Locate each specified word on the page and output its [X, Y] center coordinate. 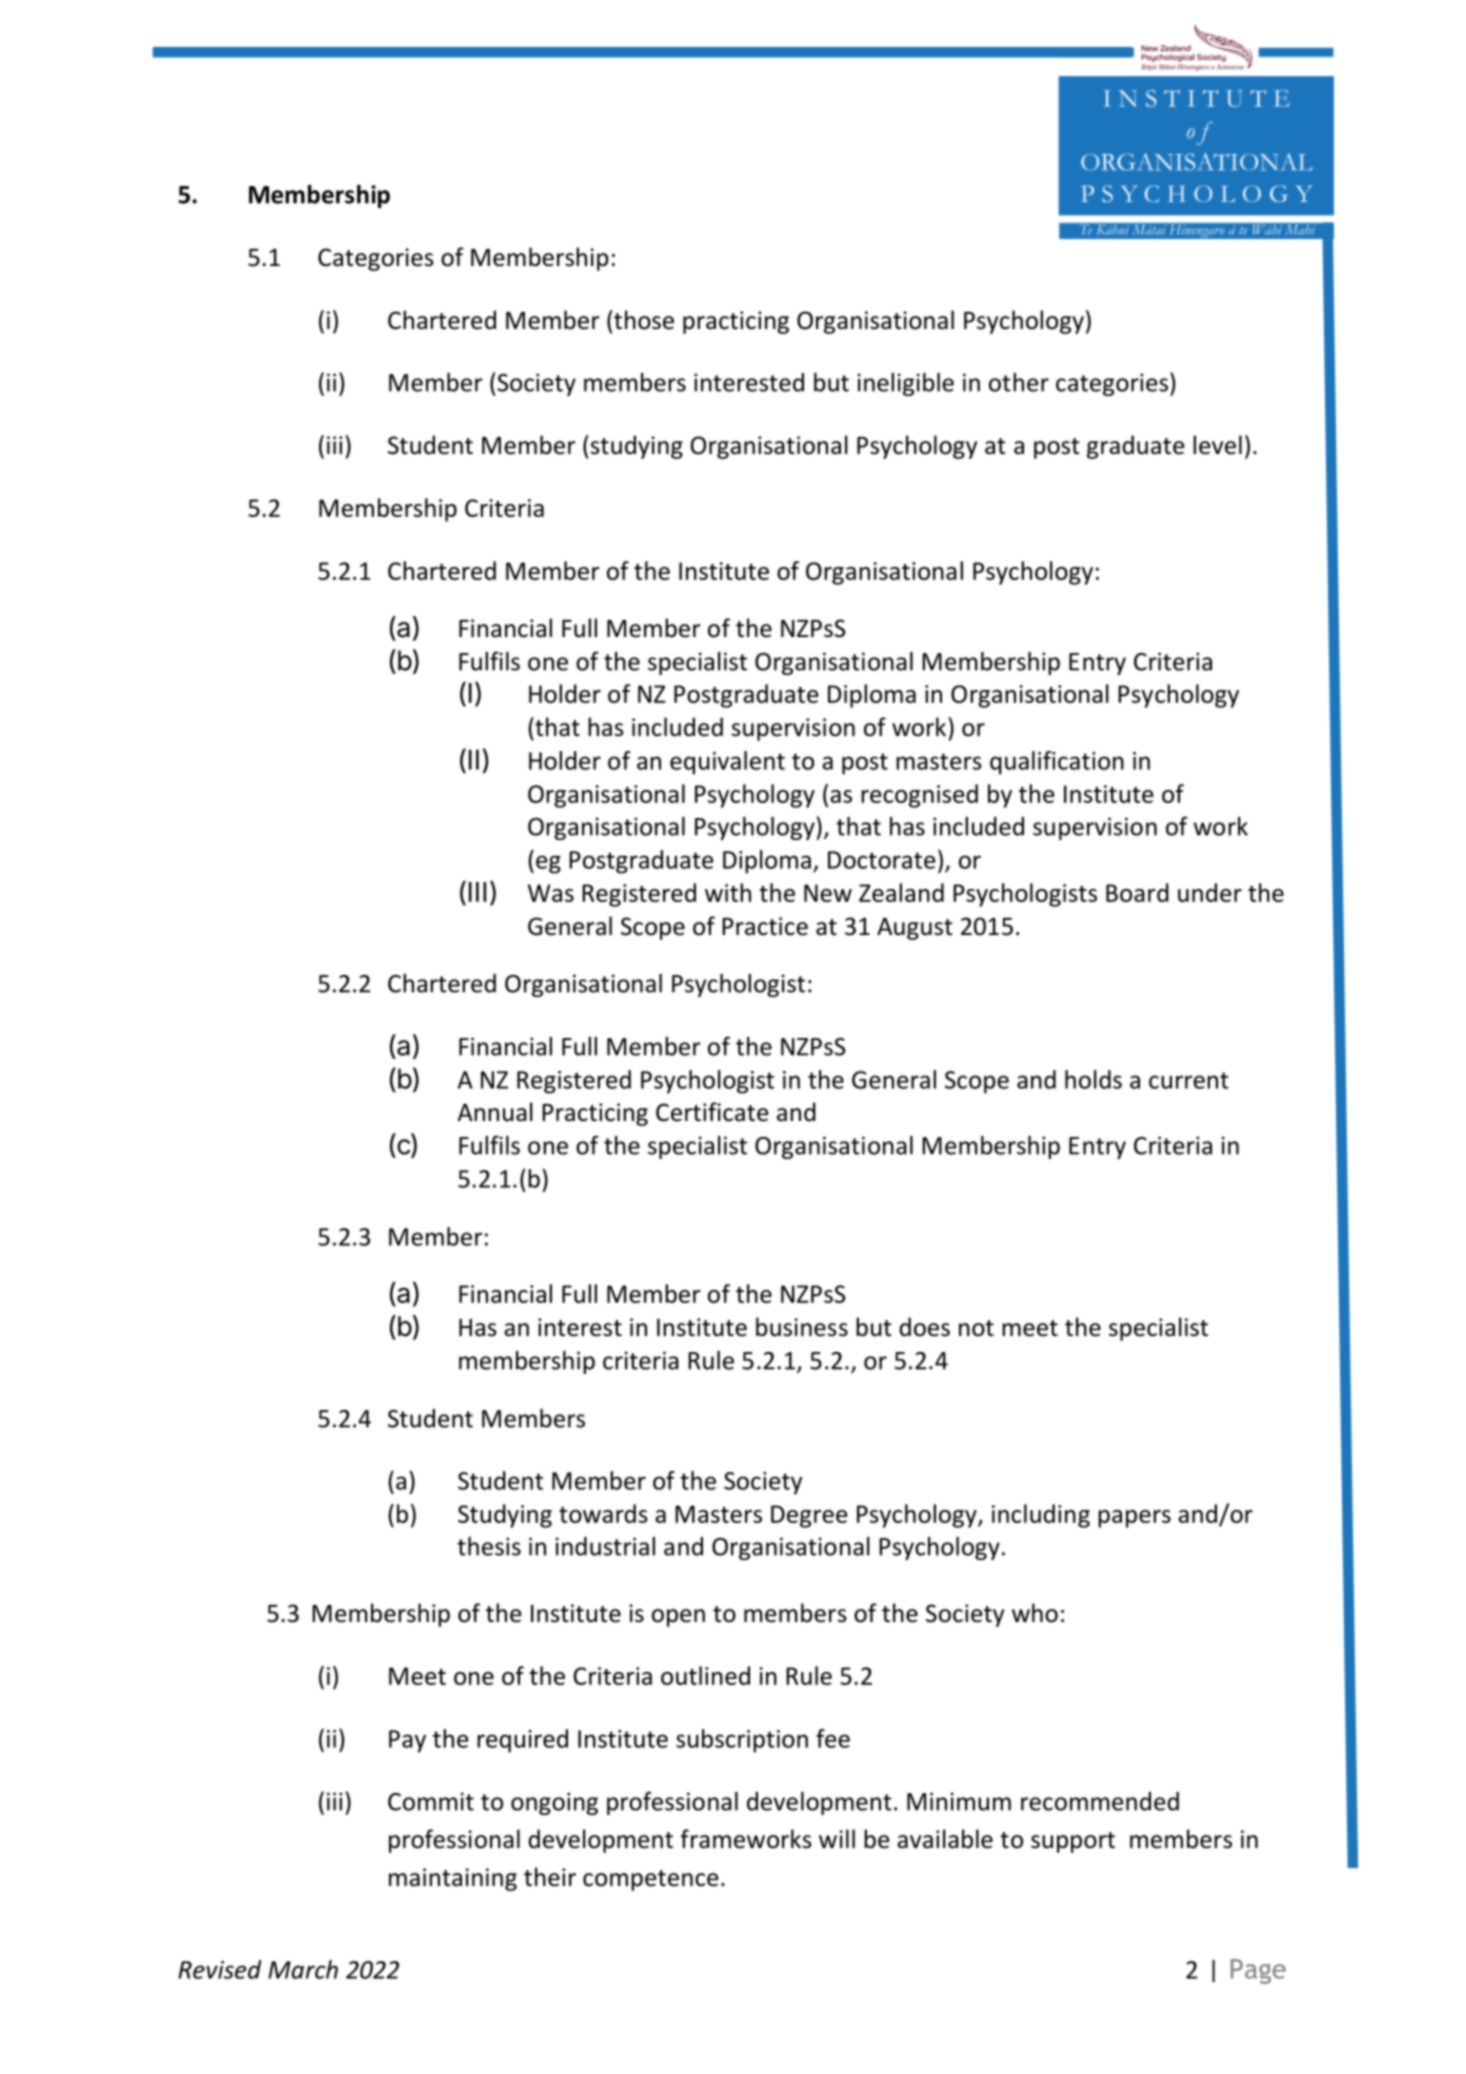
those [644, 320]
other [1019, 382]
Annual [495, 1112]
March [303, 1969]
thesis [489, 1546]
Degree [809, 1516]
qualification [1057, 763]
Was [551, 893]
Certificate [712, 1112]
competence [650, 1880]
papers [1134, 1519]
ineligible [906, 384]
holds [1093, 1079]
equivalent [727, 763]
